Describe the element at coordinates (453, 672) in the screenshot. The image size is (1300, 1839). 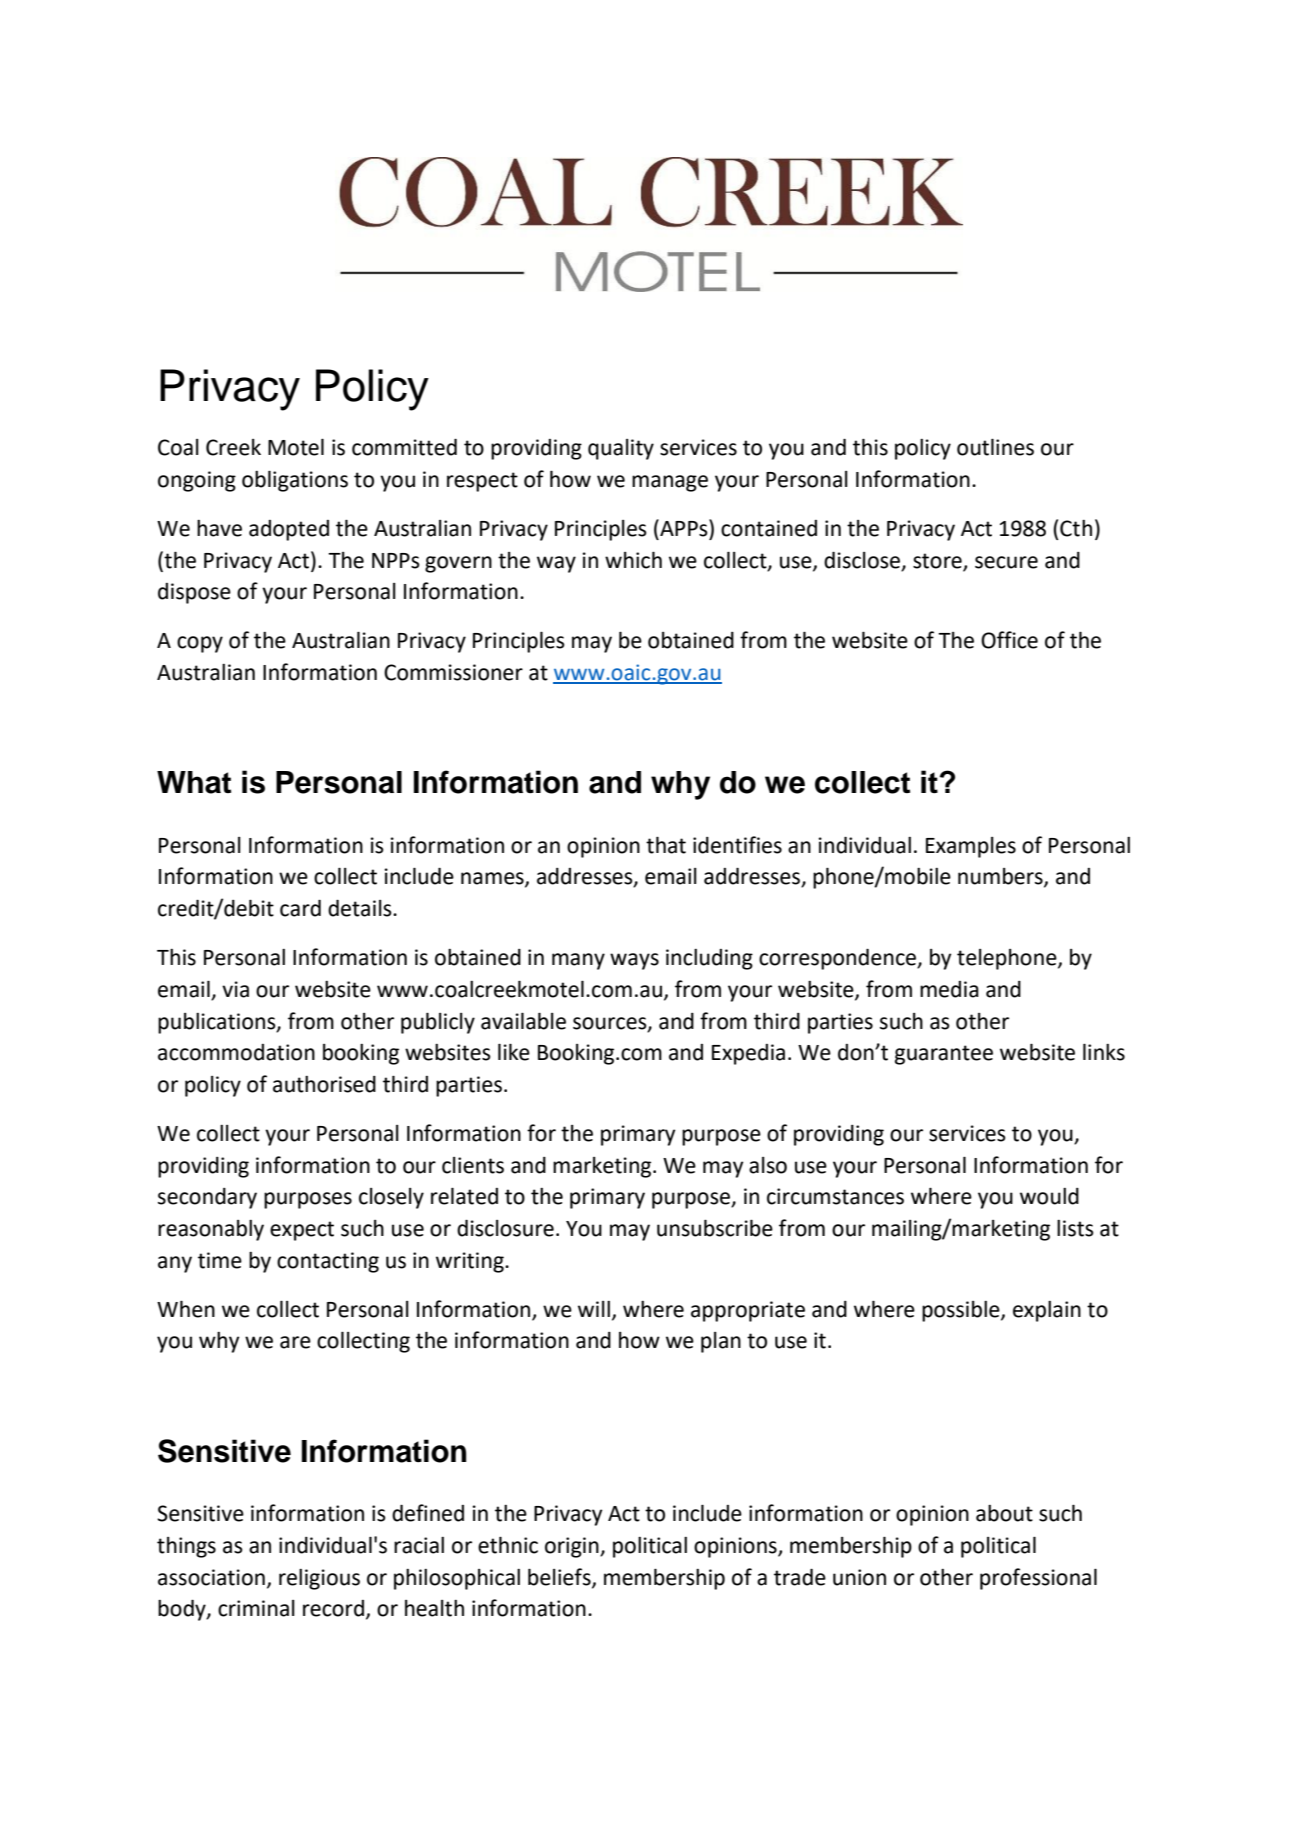
I see `Commissioner` at that location.
